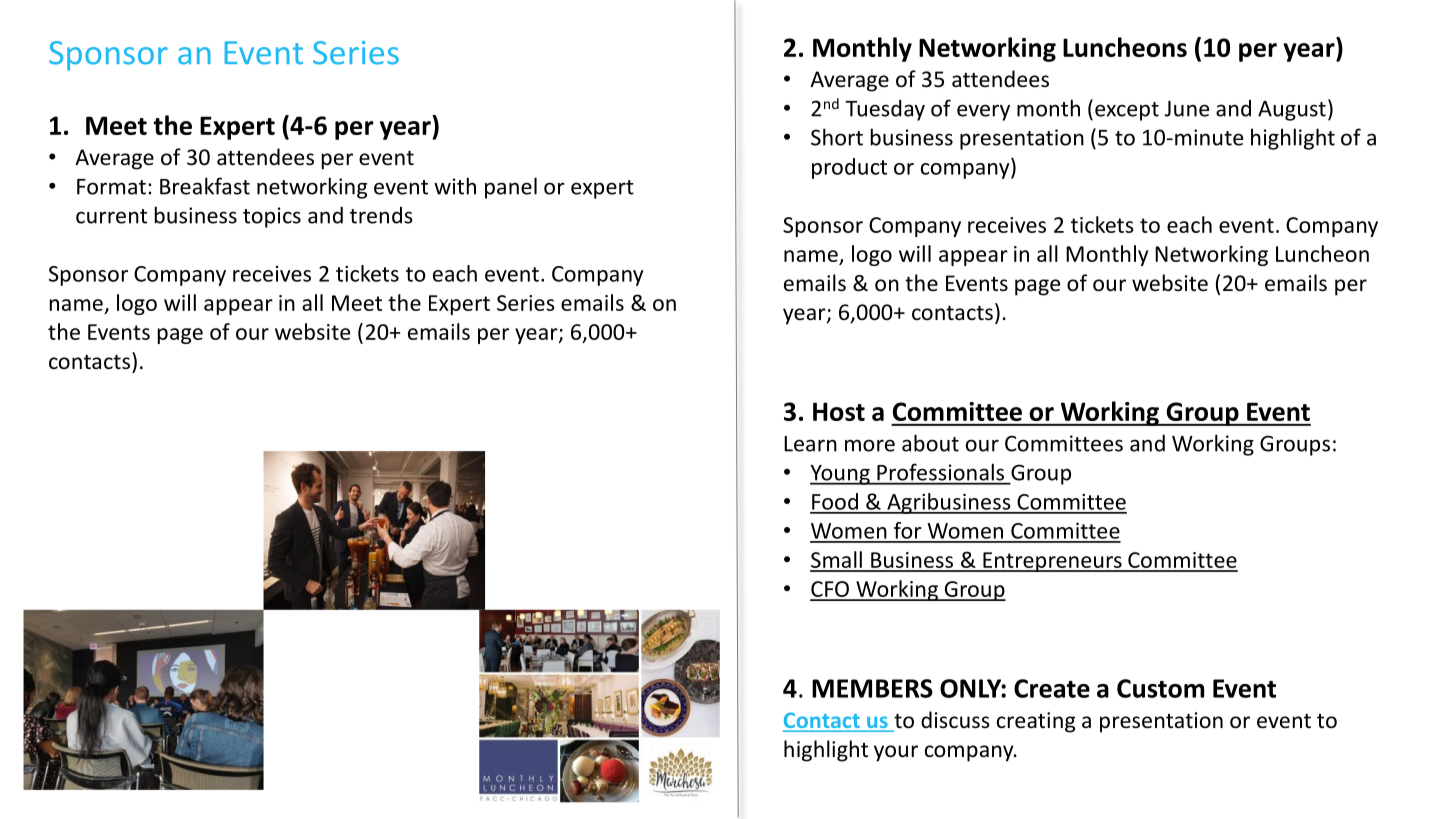 This image has width=1456, height=819. I want to click on about, so click(930, 443).
